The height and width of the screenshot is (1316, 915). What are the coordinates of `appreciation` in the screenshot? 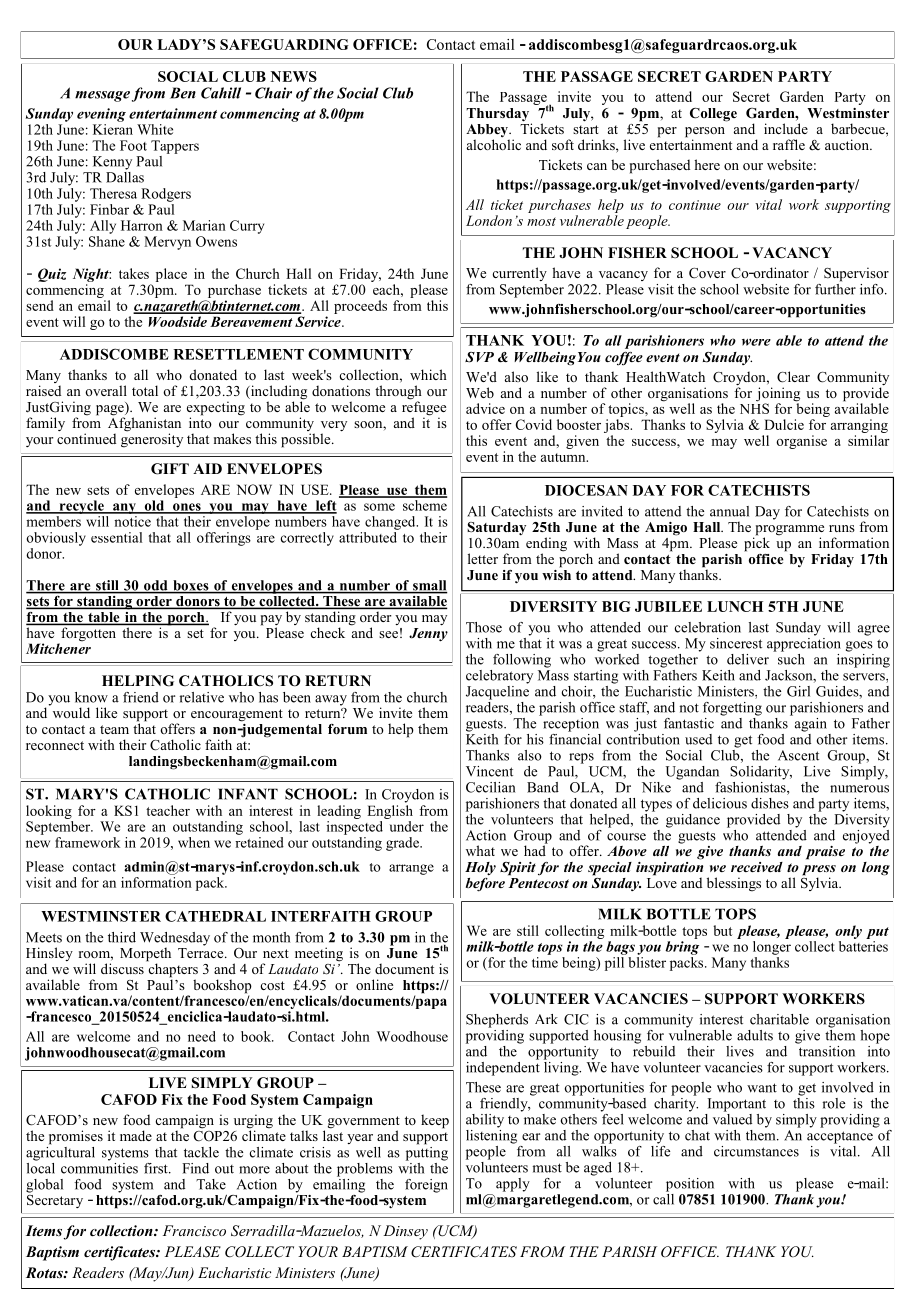 It's located at (804, 643).
